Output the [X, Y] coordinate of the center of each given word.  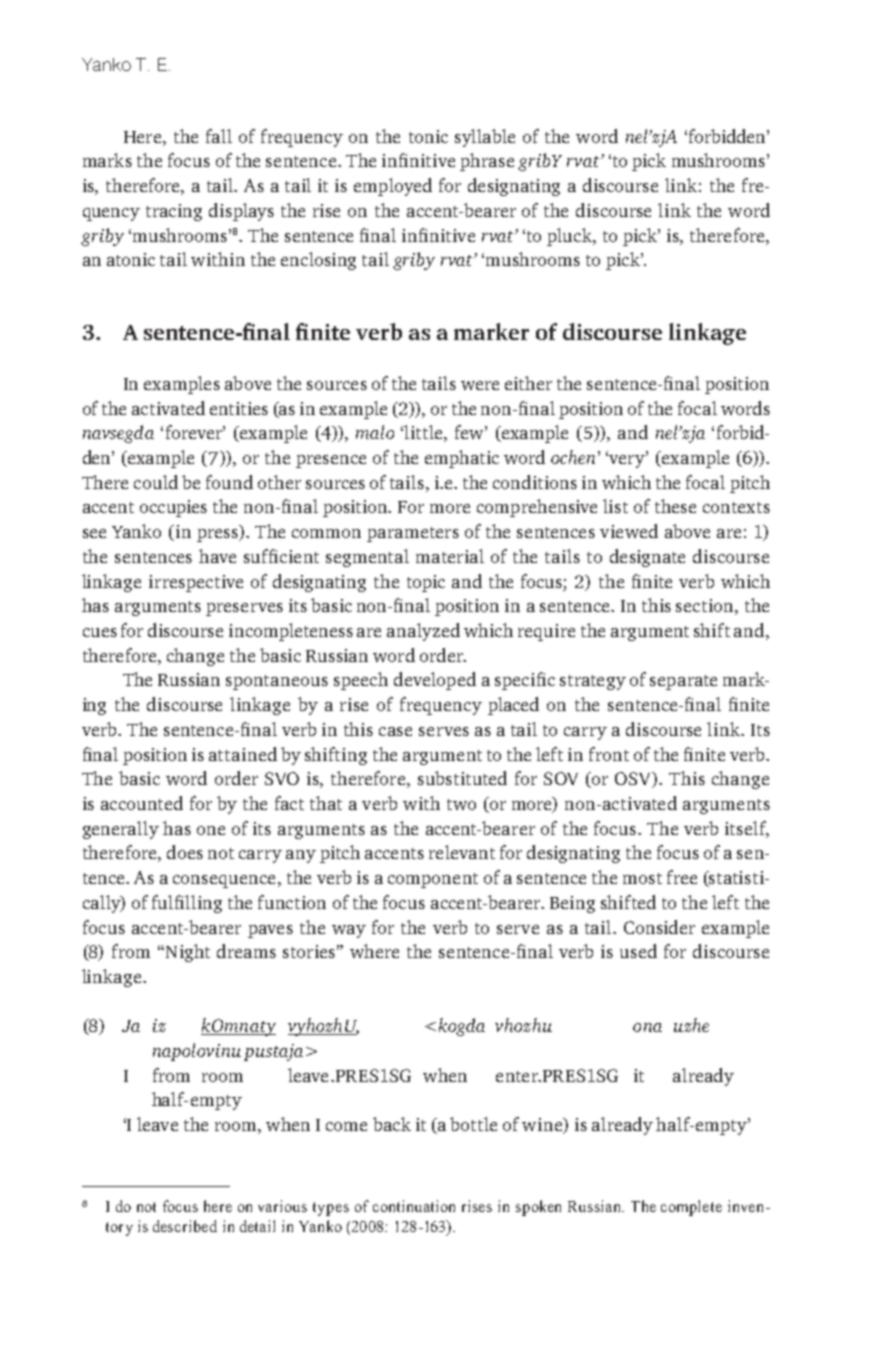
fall [219, 136]
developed [435, 681]
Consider [659, 927]
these [675, 506]
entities [239, 408]
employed [393, 187]
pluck [571, 237]
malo [375, 432]
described [185, 1226]
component [433, 880]
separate [683, 682]
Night [186, 953]
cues [100, 632]
